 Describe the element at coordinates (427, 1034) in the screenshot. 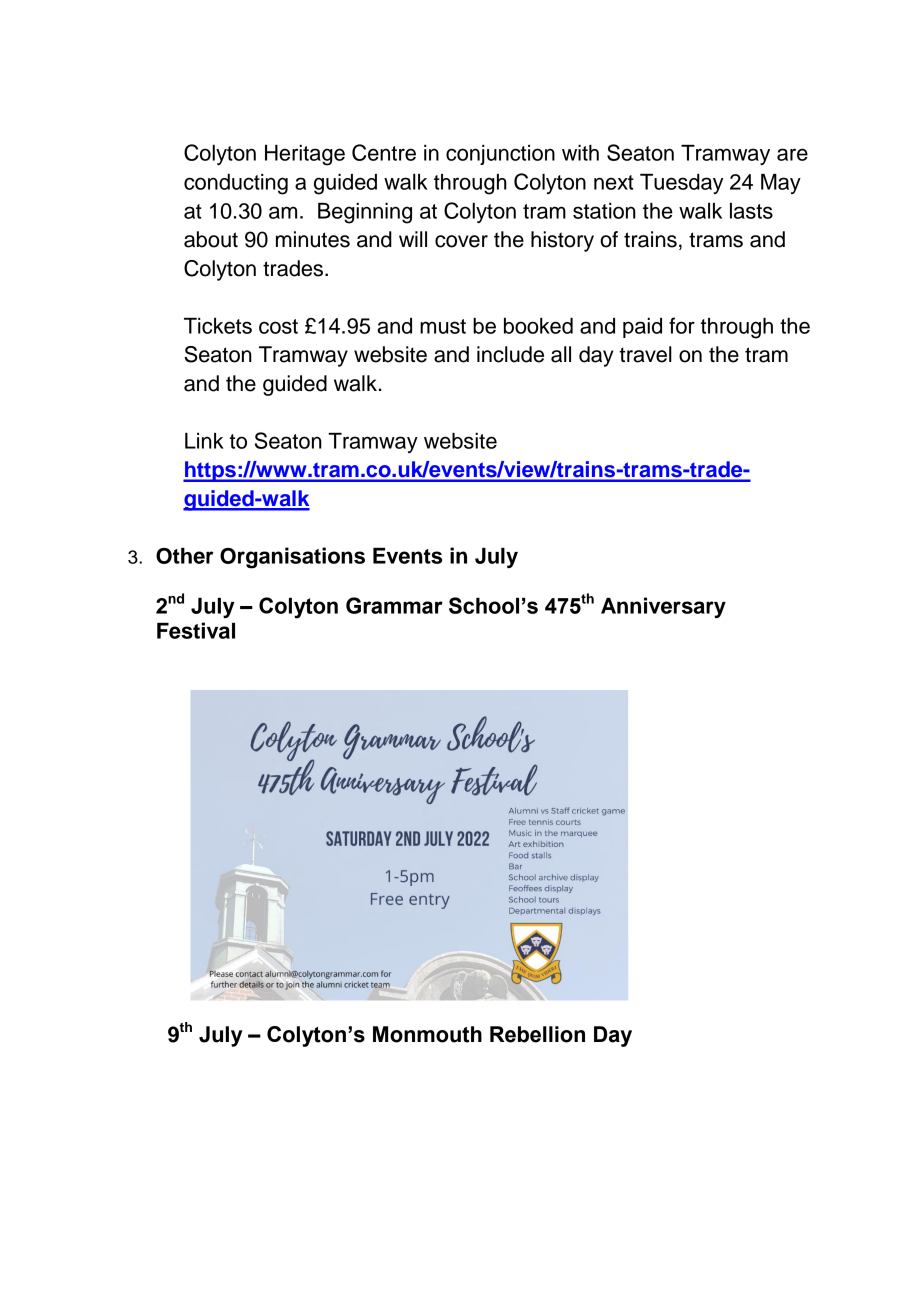

I see `Monmouth` at that location.
